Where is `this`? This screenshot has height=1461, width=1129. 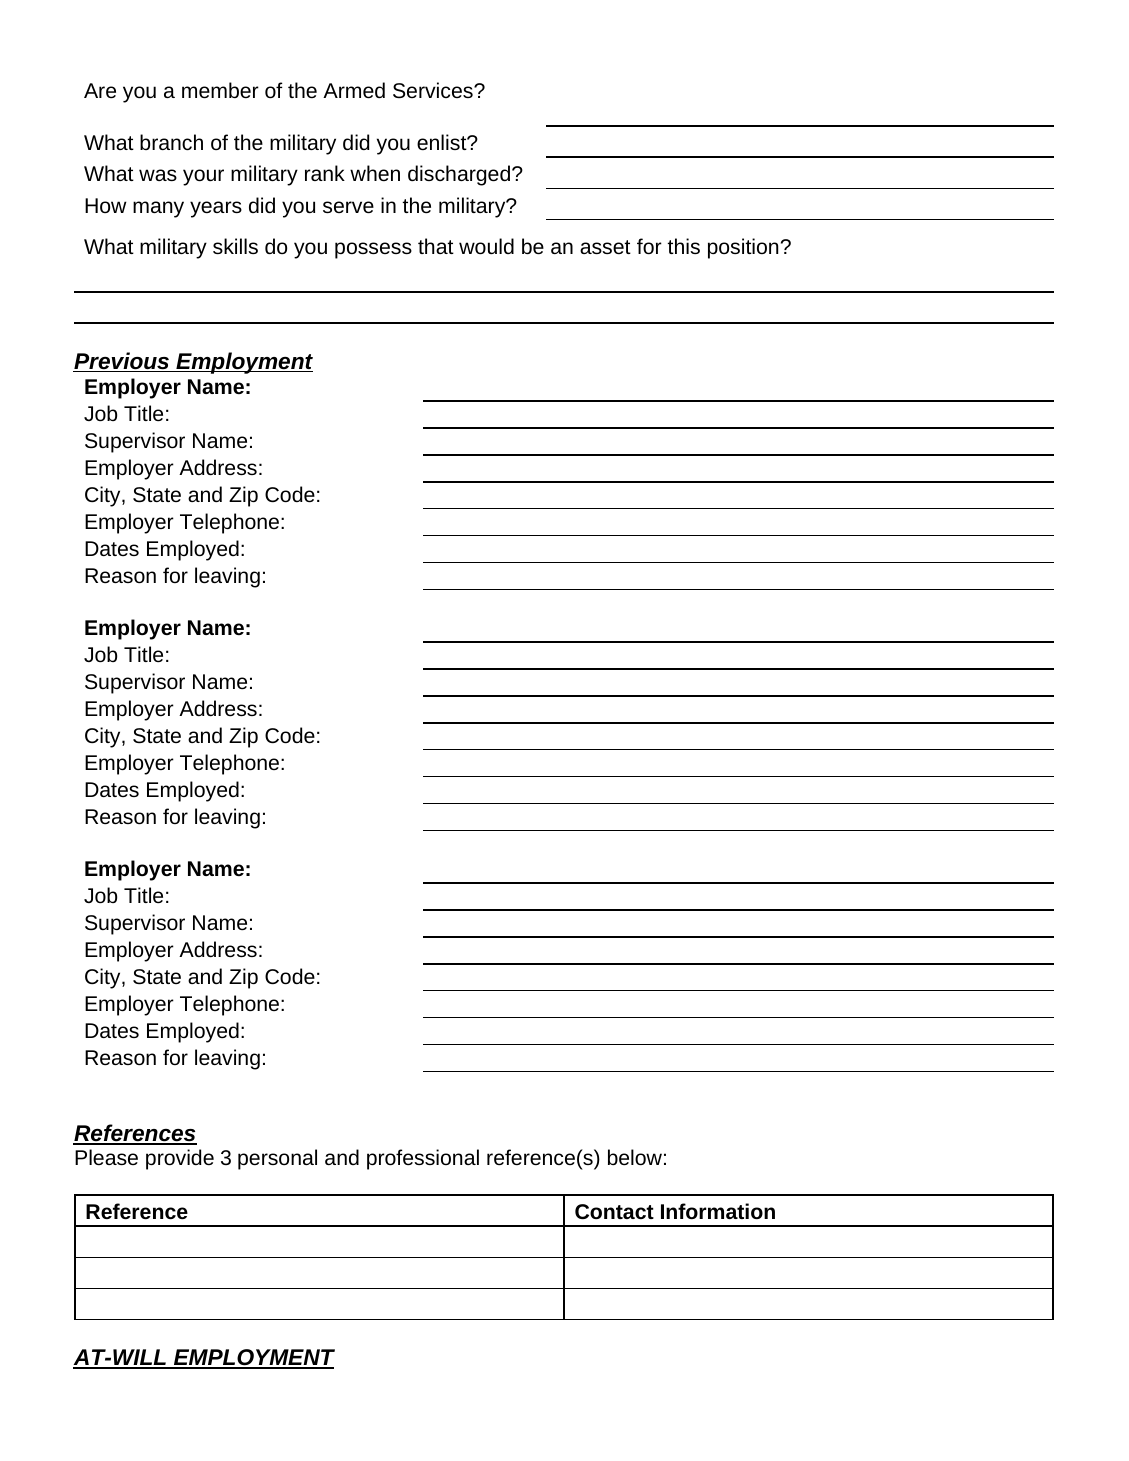 this is located at coordinates (684, 246).
